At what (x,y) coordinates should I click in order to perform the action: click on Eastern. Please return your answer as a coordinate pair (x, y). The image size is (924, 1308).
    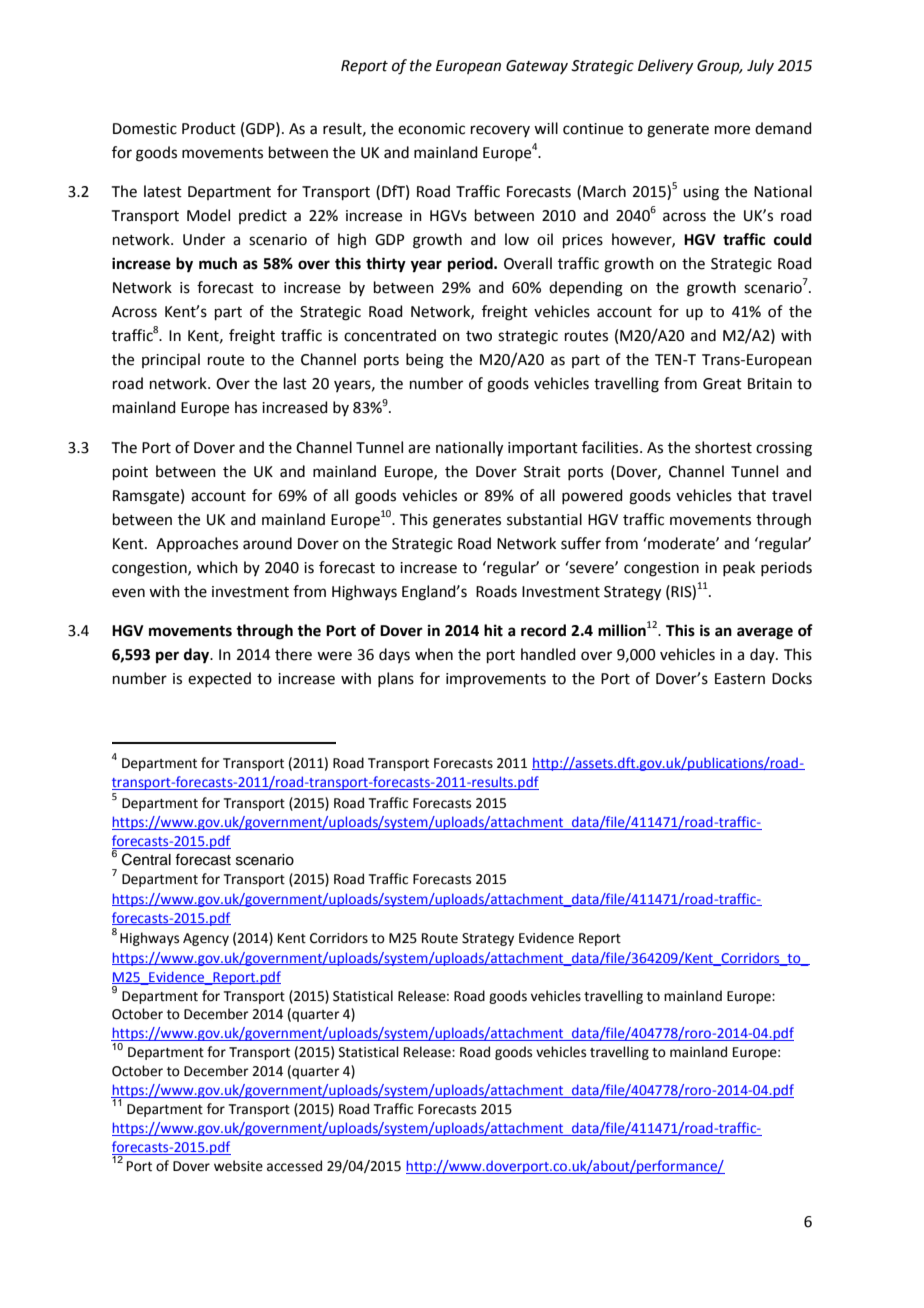
    Looking at the image, I should click on (740, 679).
